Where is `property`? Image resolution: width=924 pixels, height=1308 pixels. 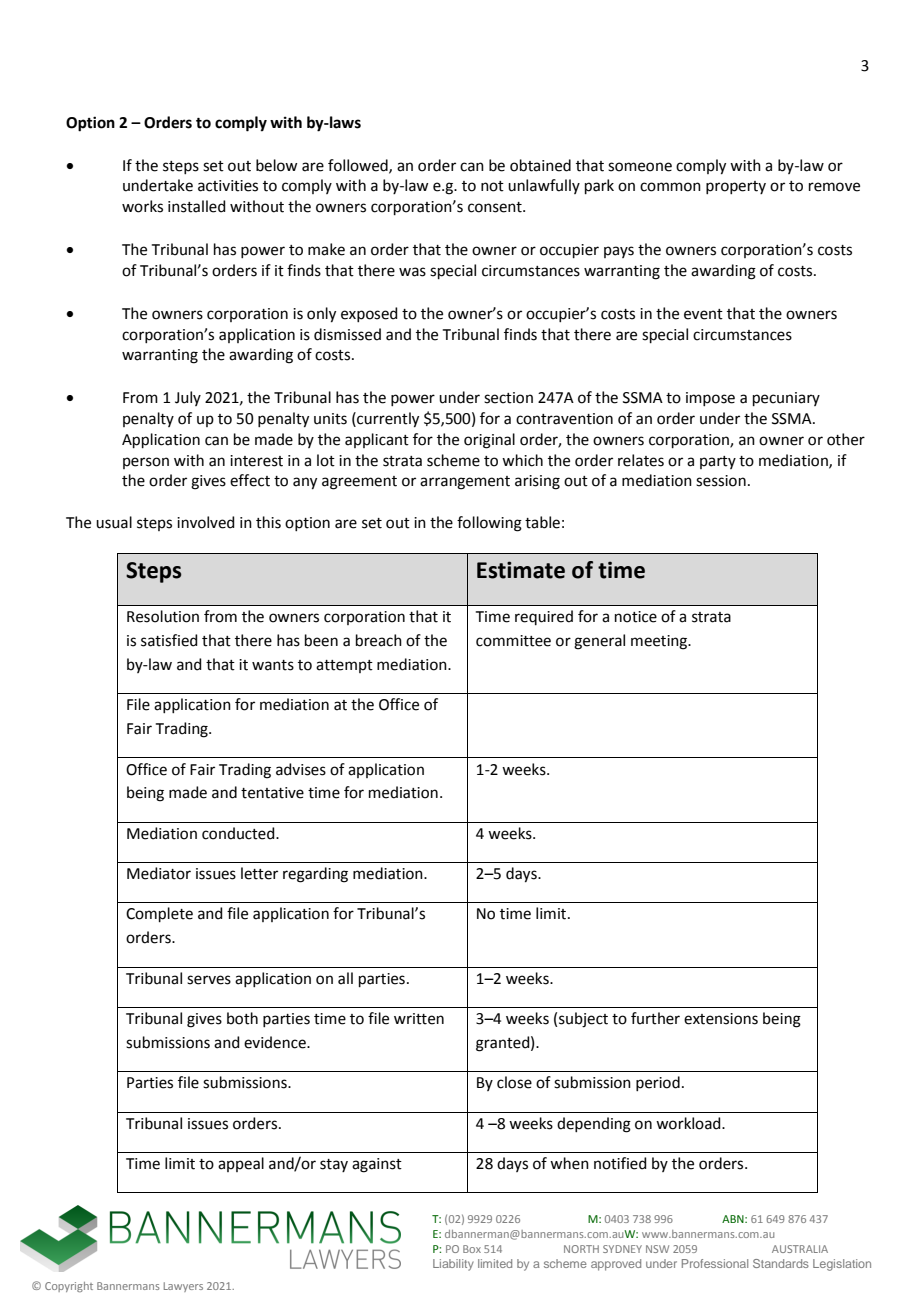 property is located at coordinates (736, 187).
